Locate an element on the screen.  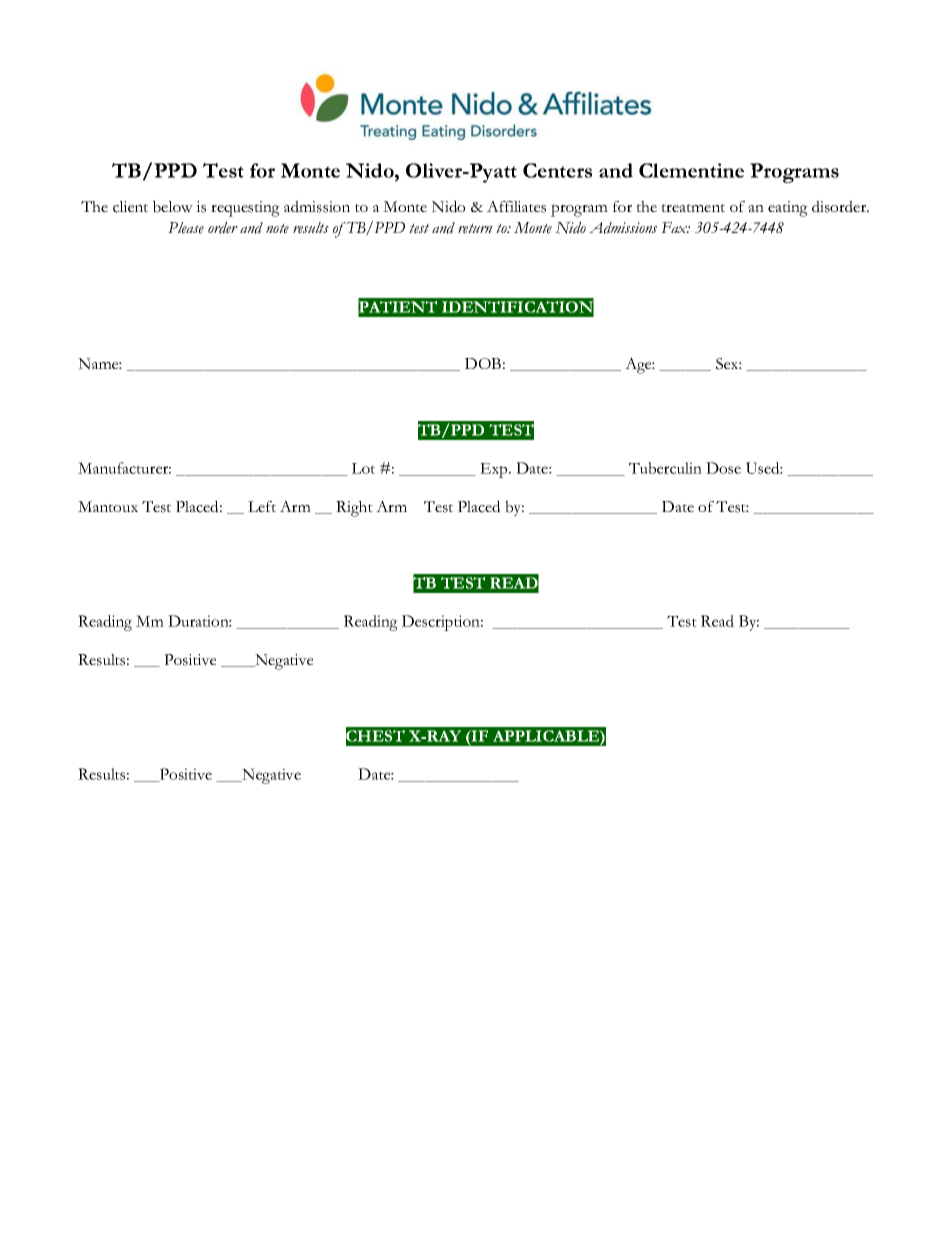
Dose is located at coordinates (723, 468).
